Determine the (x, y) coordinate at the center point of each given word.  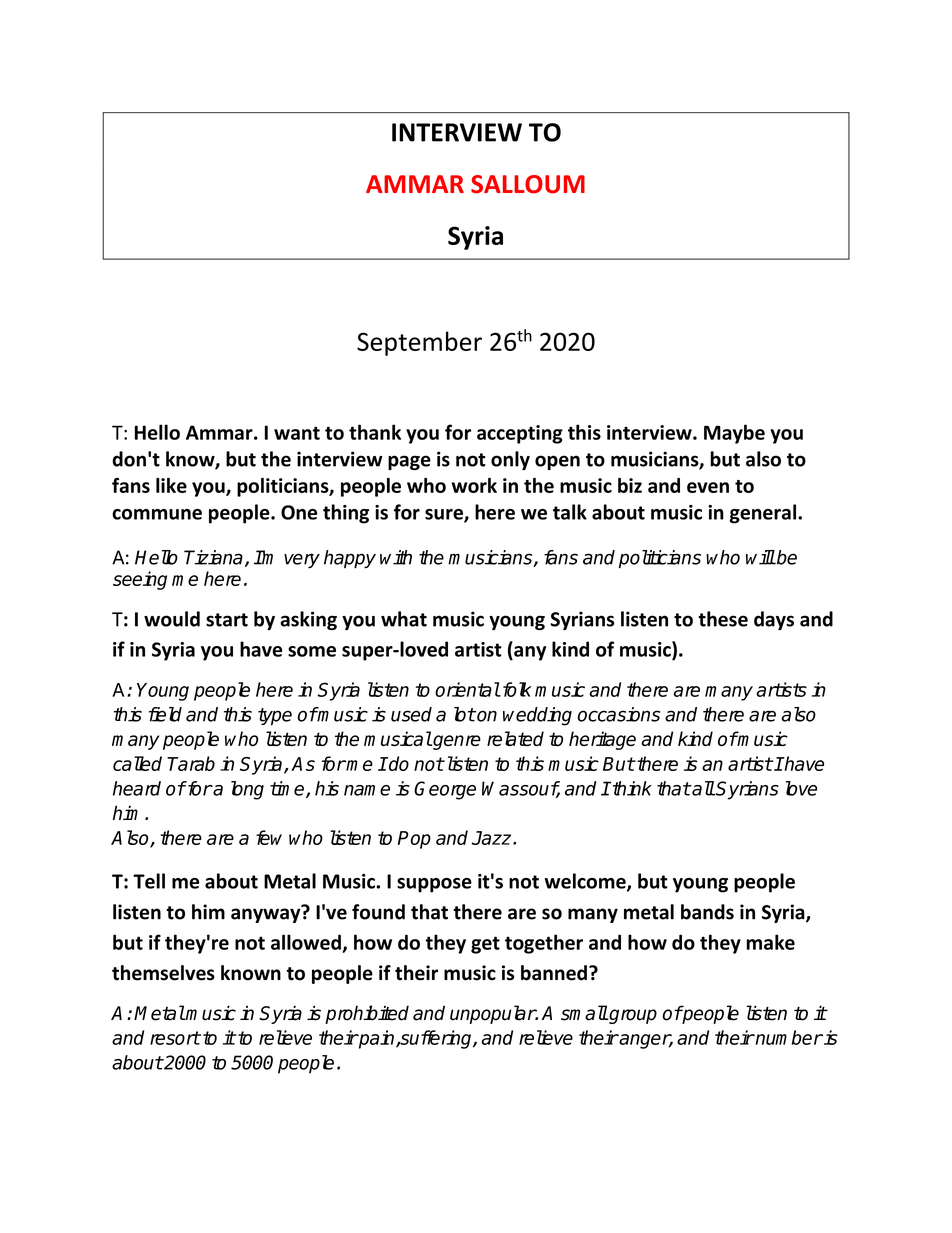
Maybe (734, 434)
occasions (618, 714)
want (297, 433)
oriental (467, 689)
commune (157, 514)
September (419, 343)
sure (445, 515)
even (708, 487)
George (445, 790)
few (269, 837)
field (165, 714)
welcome (586, 882)
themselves (163, 973)
